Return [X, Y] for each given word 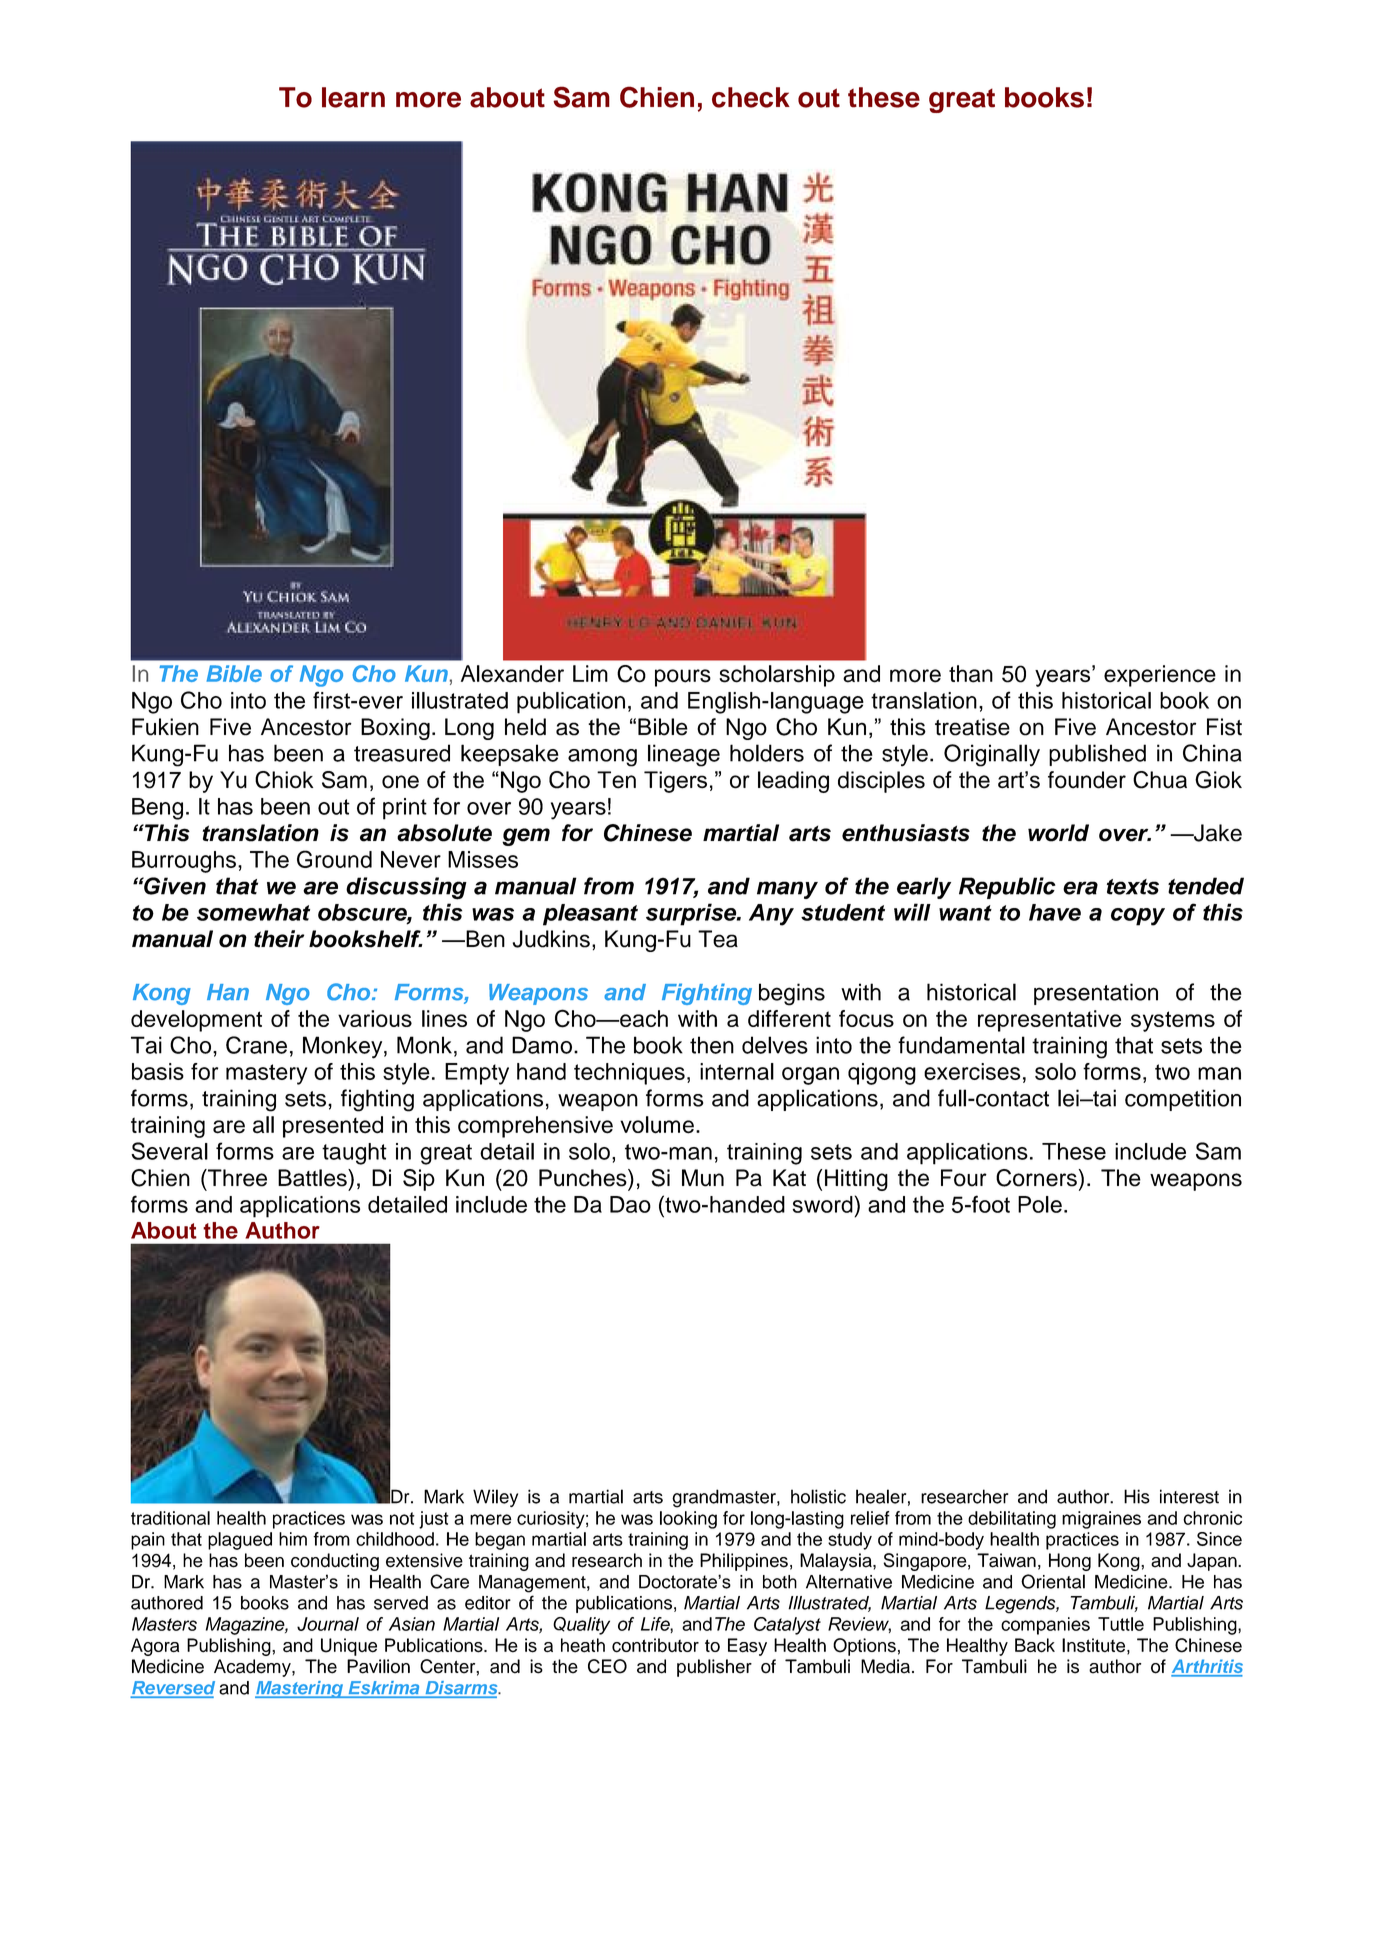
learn [353, 97]
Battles [313, 1178]
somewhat [253, 912]
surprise [692, 914]
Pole [1040, 1204]
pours [683, 678]
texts [1133, 887]
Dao [630, 1204]
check [751, 97]
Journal [328, 1624]
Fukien [165, 727]
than [971, 674]
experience [1160, 676]
